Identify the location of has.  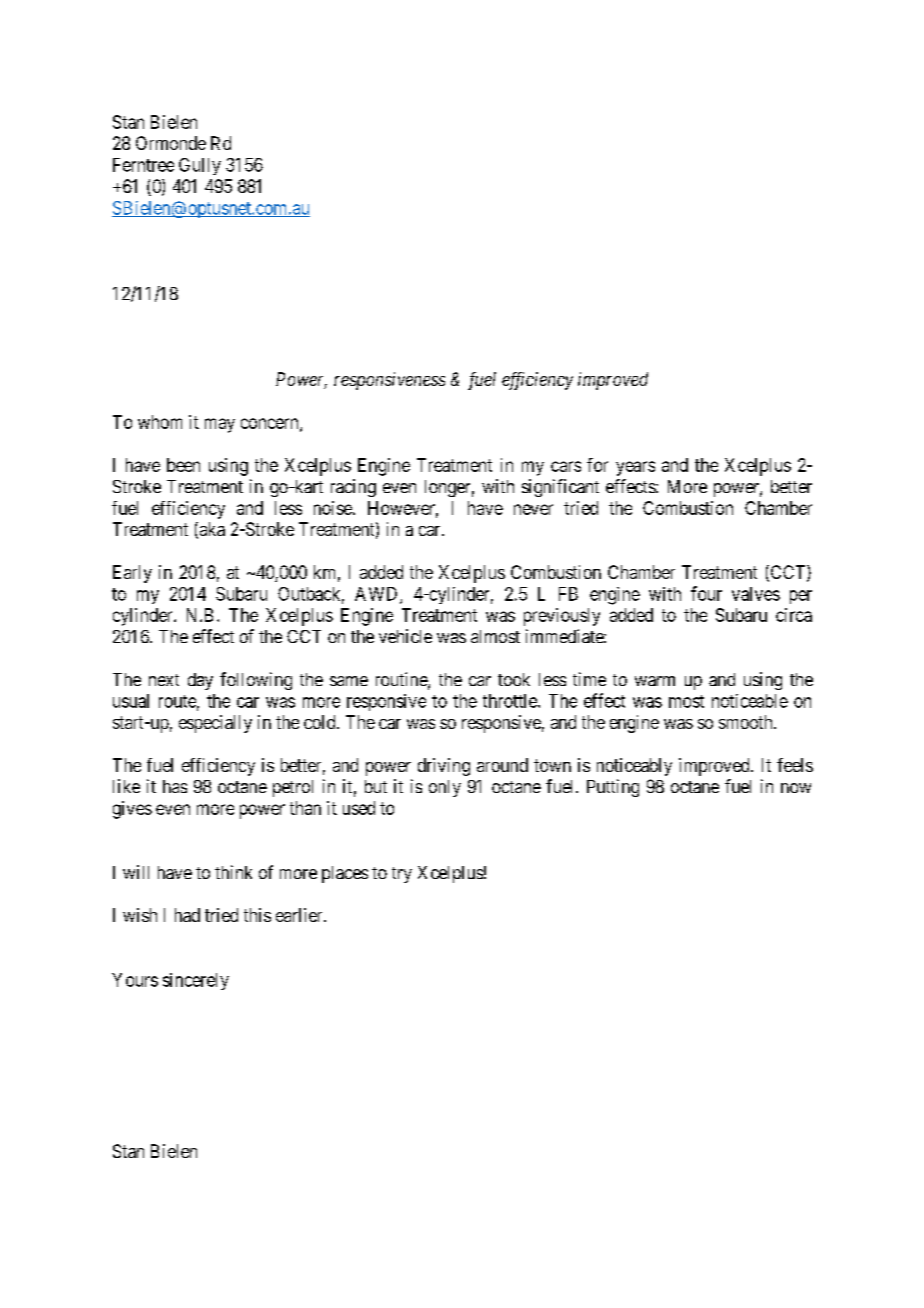
(175, 786).
